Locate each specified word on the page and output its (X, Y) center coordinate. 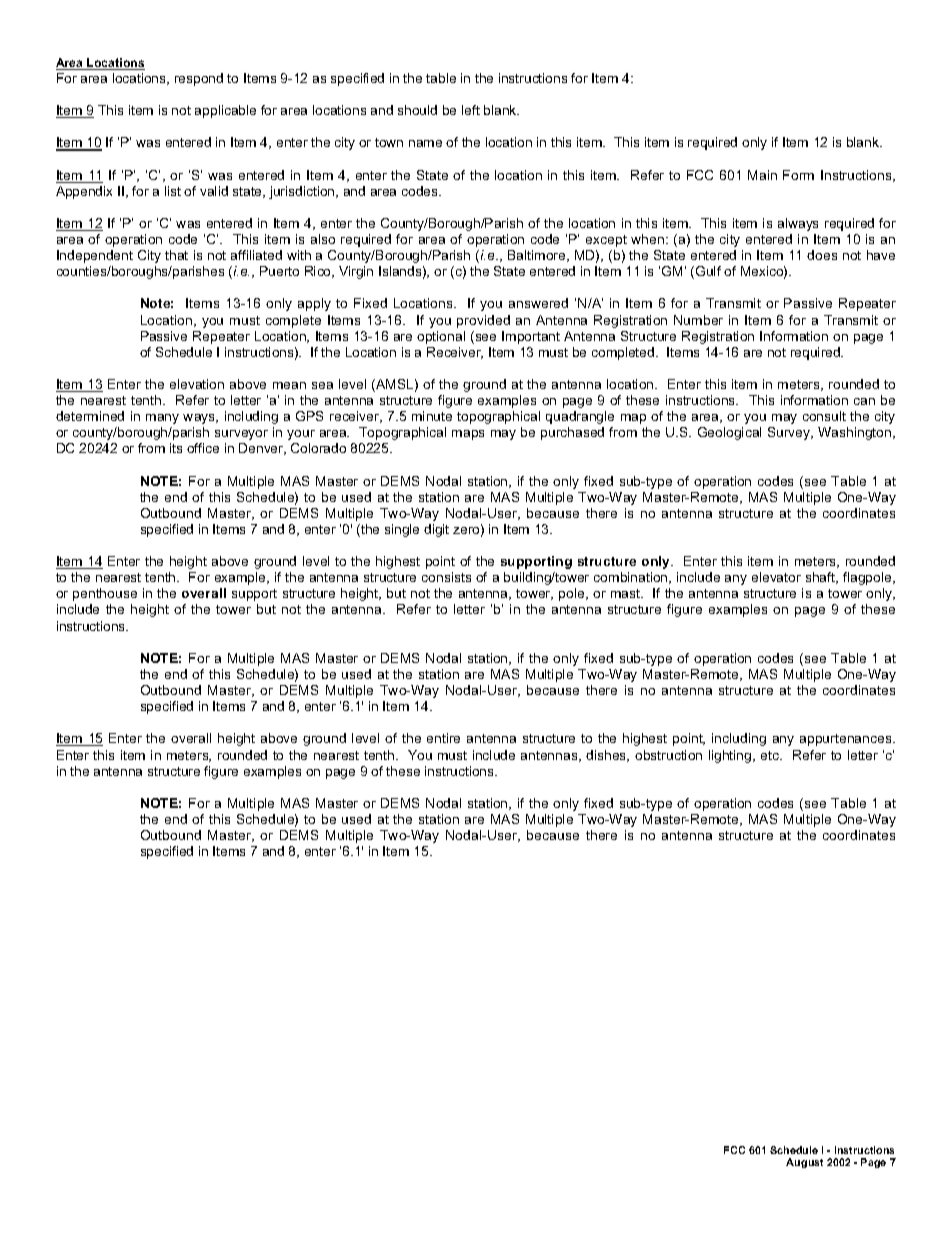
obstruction (668, 755)
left (471, 110)
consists (446, 577)
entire (443, 738)
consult (824, 416)
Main (762, 175)
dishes (607, 756)
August (804, 1163)
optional (441, 337)
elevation (197, 384)
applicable (225, 111)
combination (632, 578)
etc (771, 755)
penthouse (105, 594)
